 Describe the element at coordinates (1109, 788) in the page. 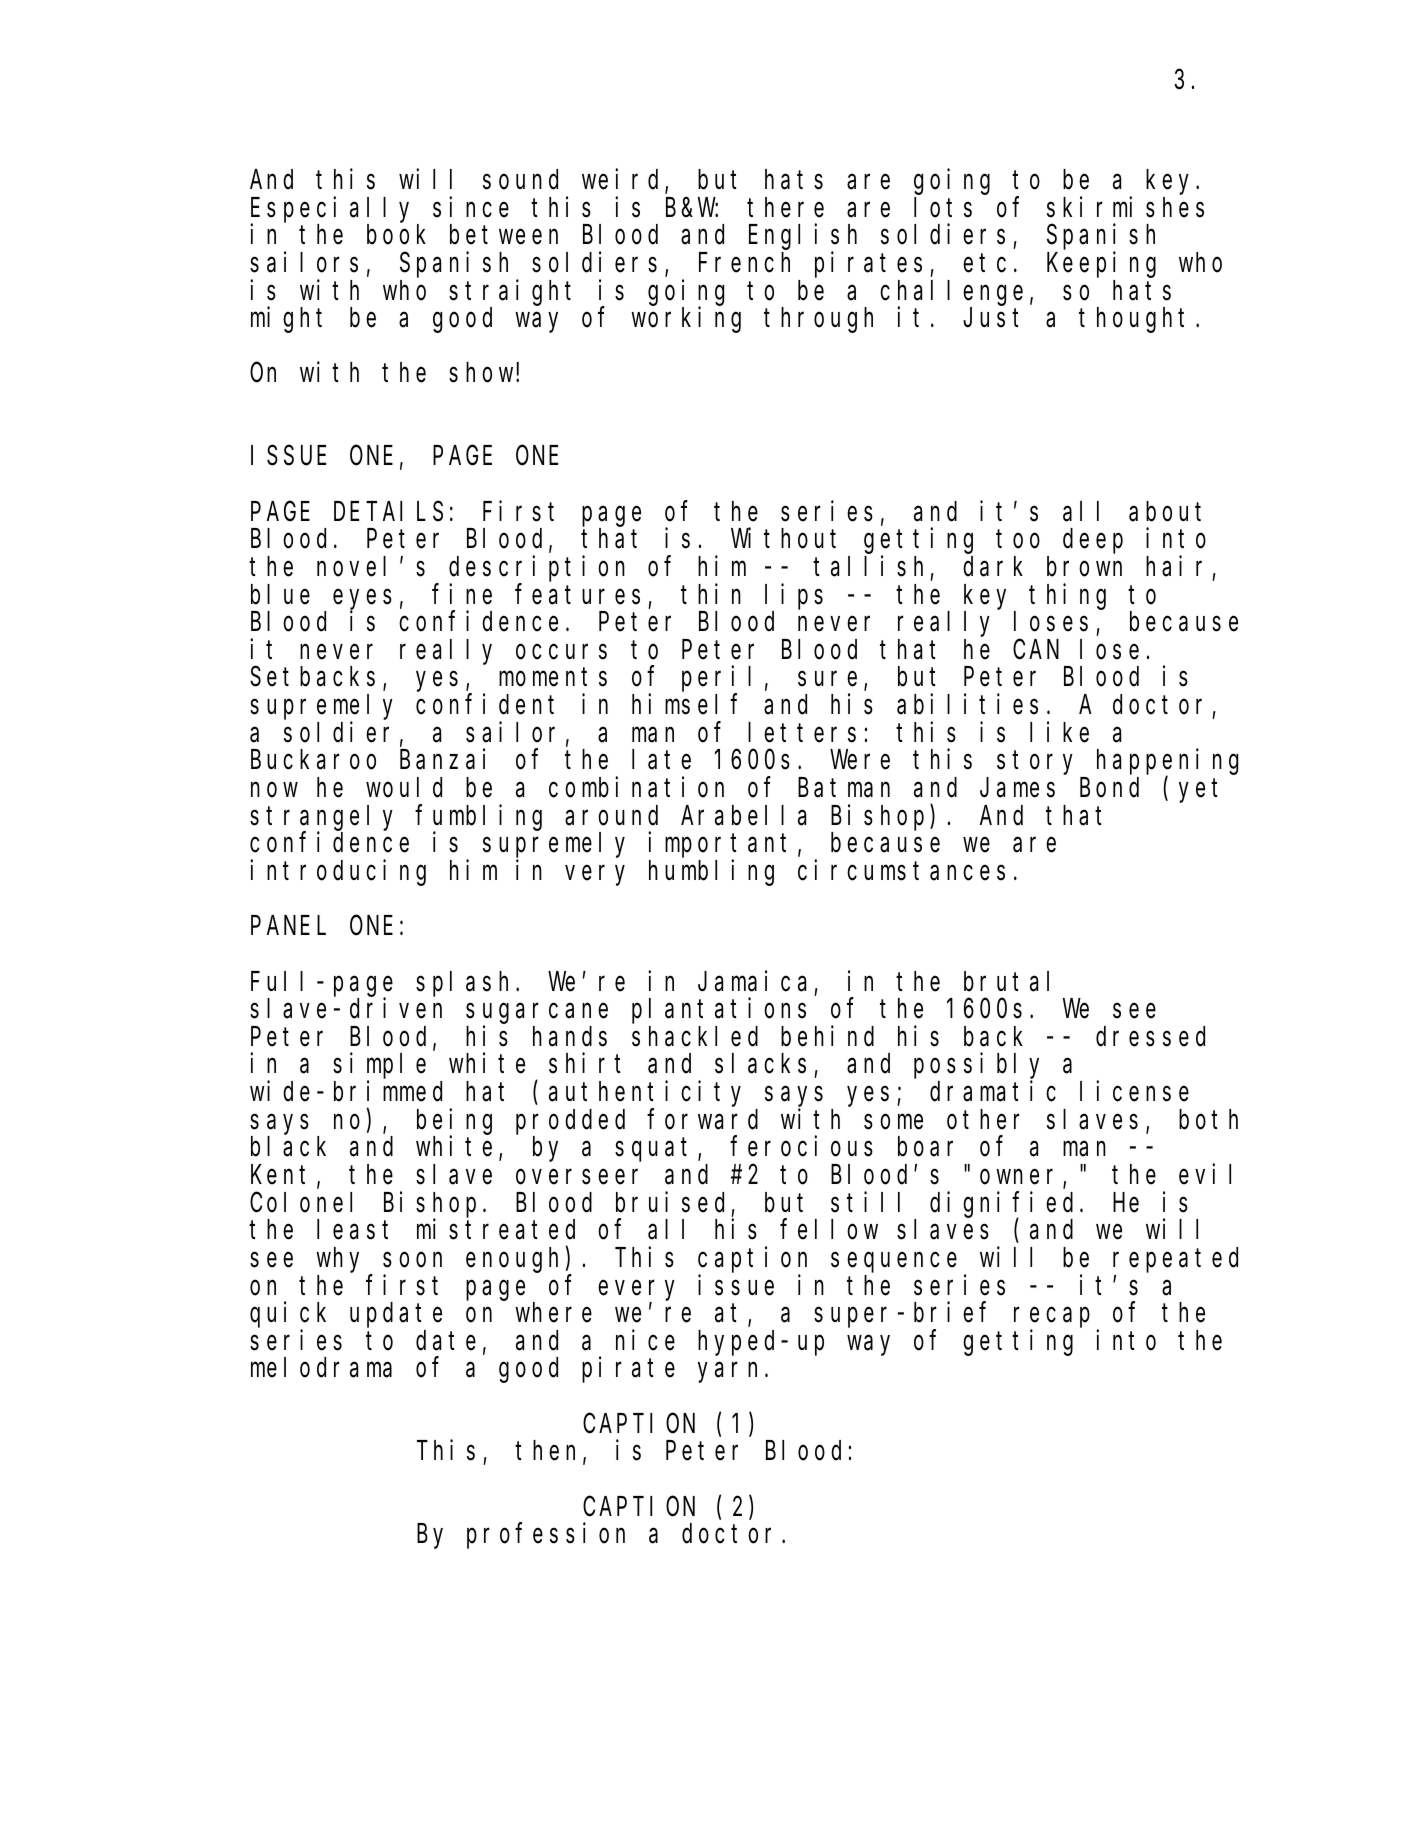

I see `Bond` at that location.
